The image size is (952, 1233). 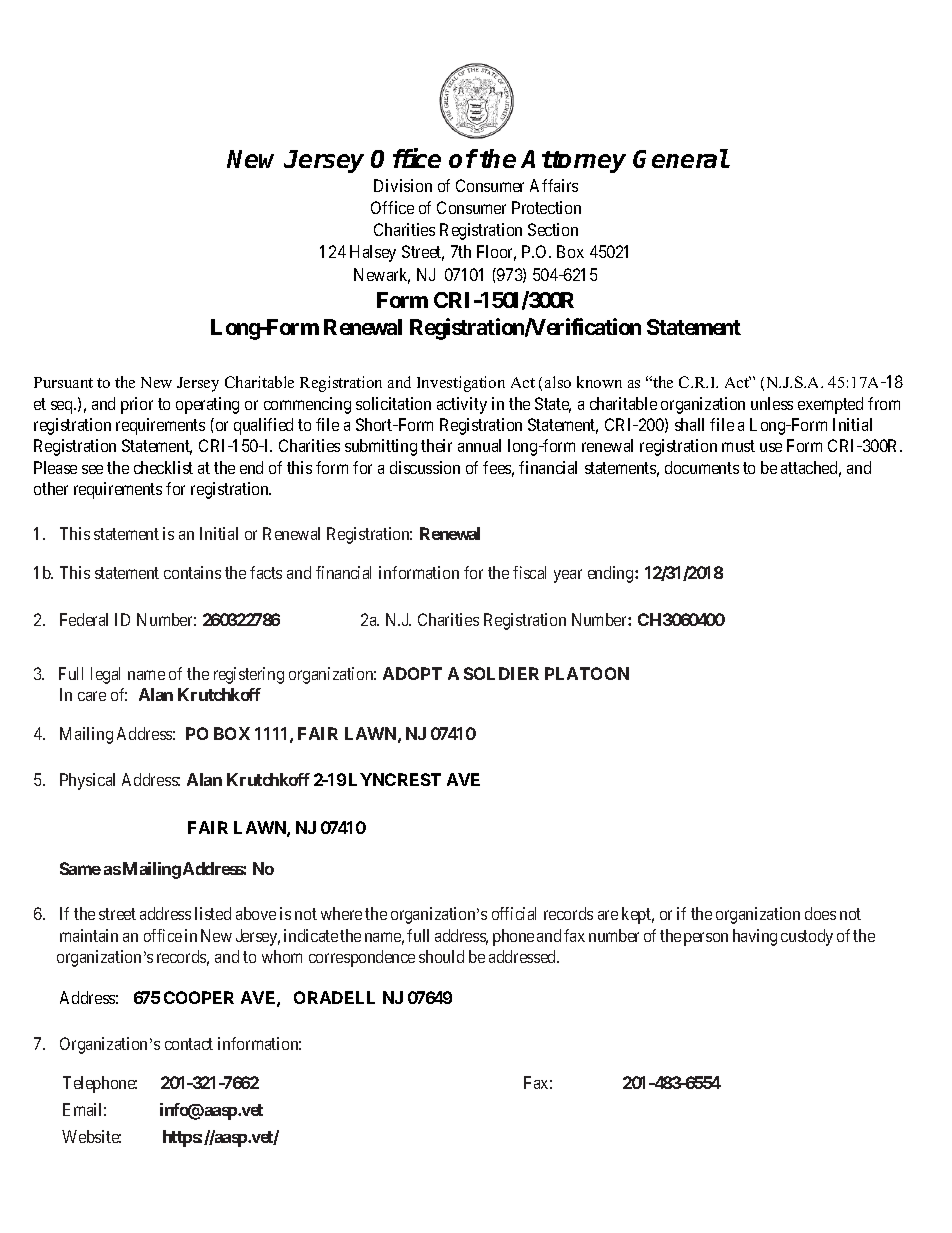 I want to click on checklist, so click(x=163, y=467).
